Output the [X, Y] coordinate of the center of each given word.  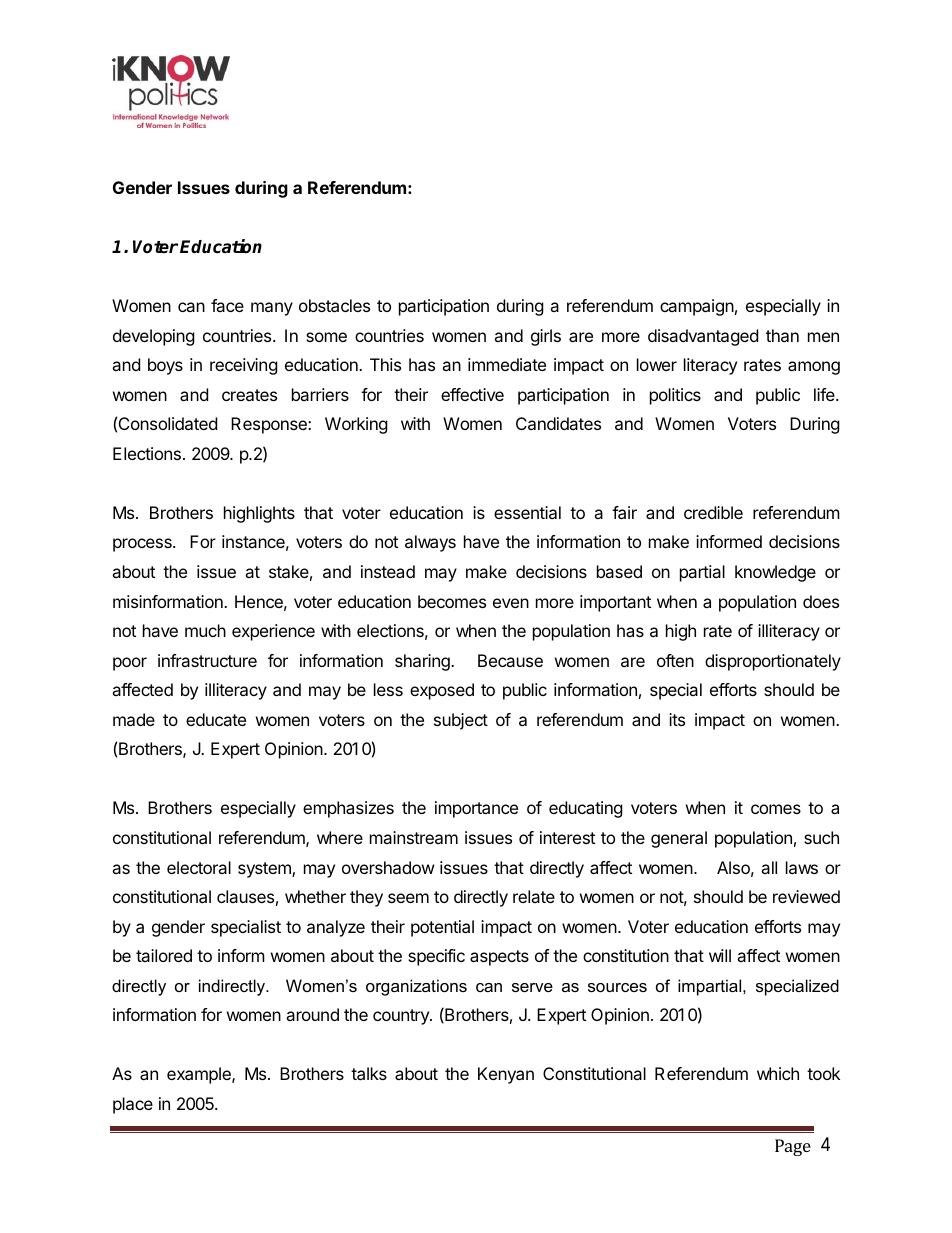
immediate [507, 364]
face [227, 305]
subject [461, 721]
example [200, 1075]
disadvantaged [703, 337]
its [677, 719]
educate [216, 719]
